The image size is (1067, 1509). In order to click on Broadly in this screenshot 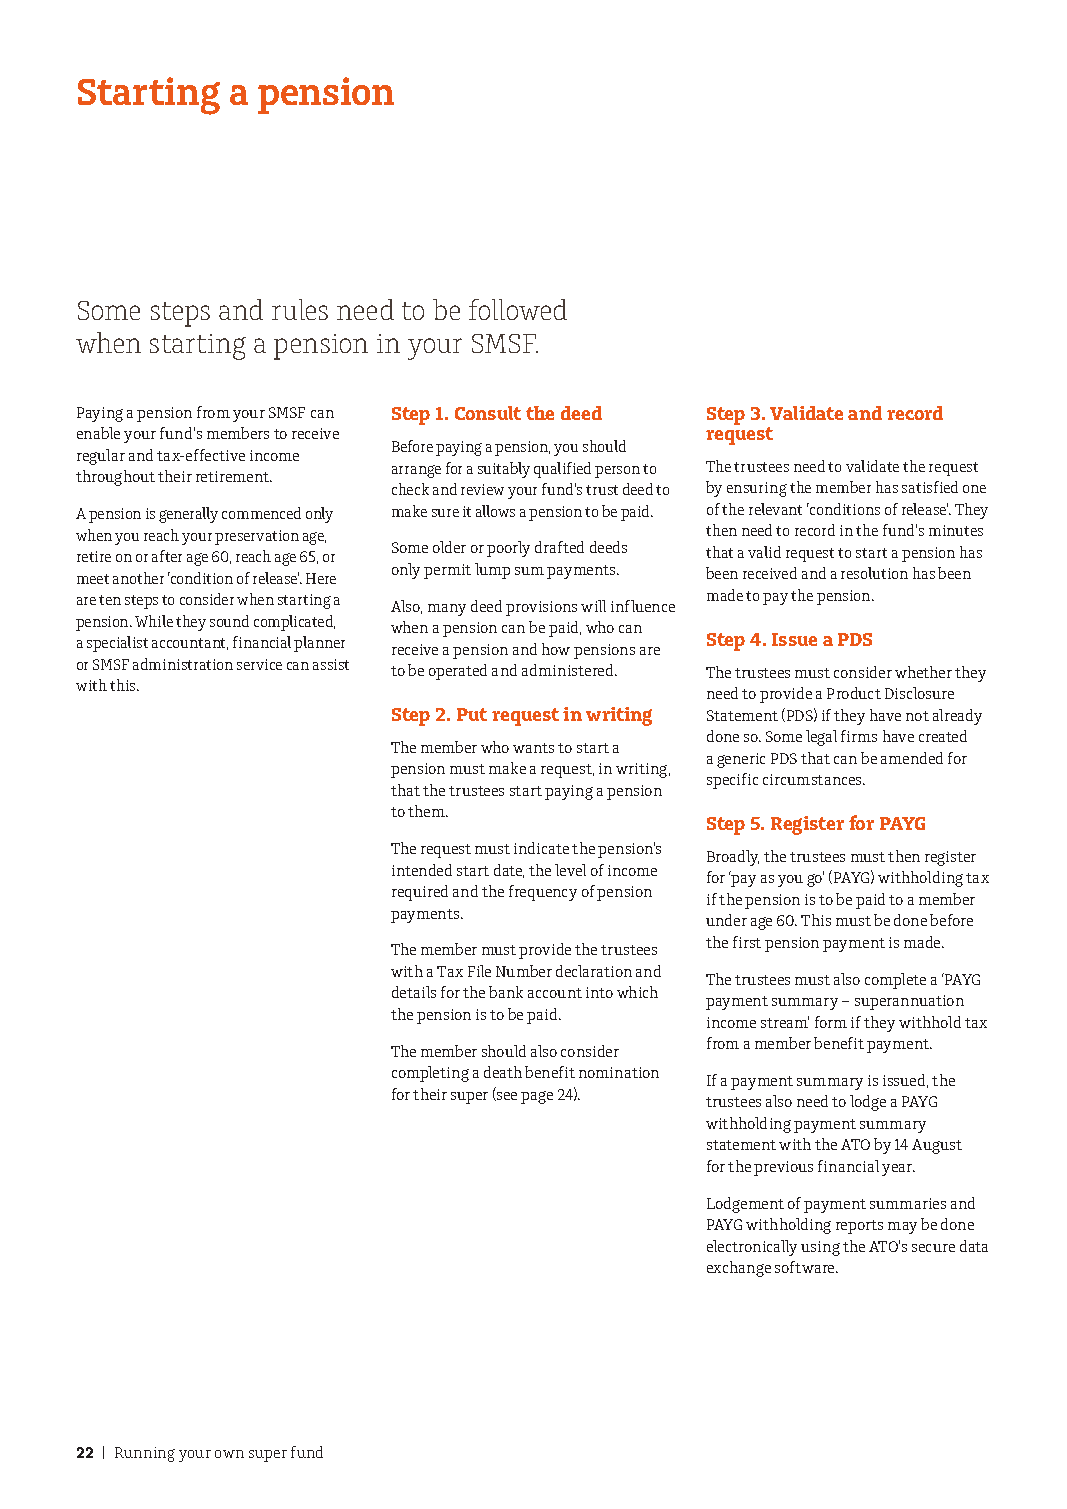, I will do `click(733, 858)`.
